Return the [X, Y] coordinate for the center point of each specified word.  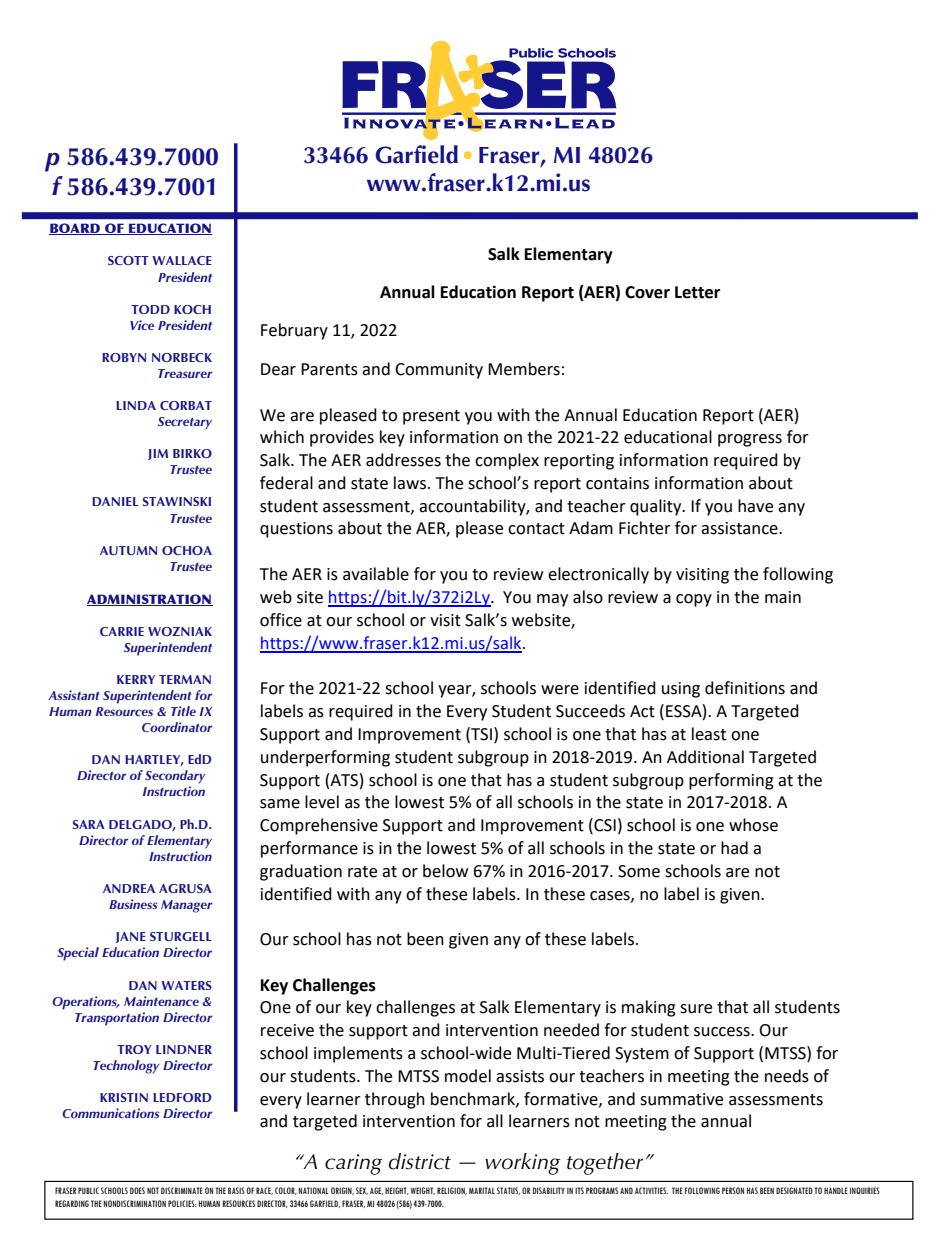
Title [183, 711]
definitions [745, 688]
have [755, 506]
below [445, 871]
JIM [158, 454]
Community [439, 371]
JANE [131, 937]
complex [507, 461]
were [560, 690]
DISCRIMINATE [182, 1190]
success [723, 1032]
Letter [697, 292]
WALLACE [182, 260]
